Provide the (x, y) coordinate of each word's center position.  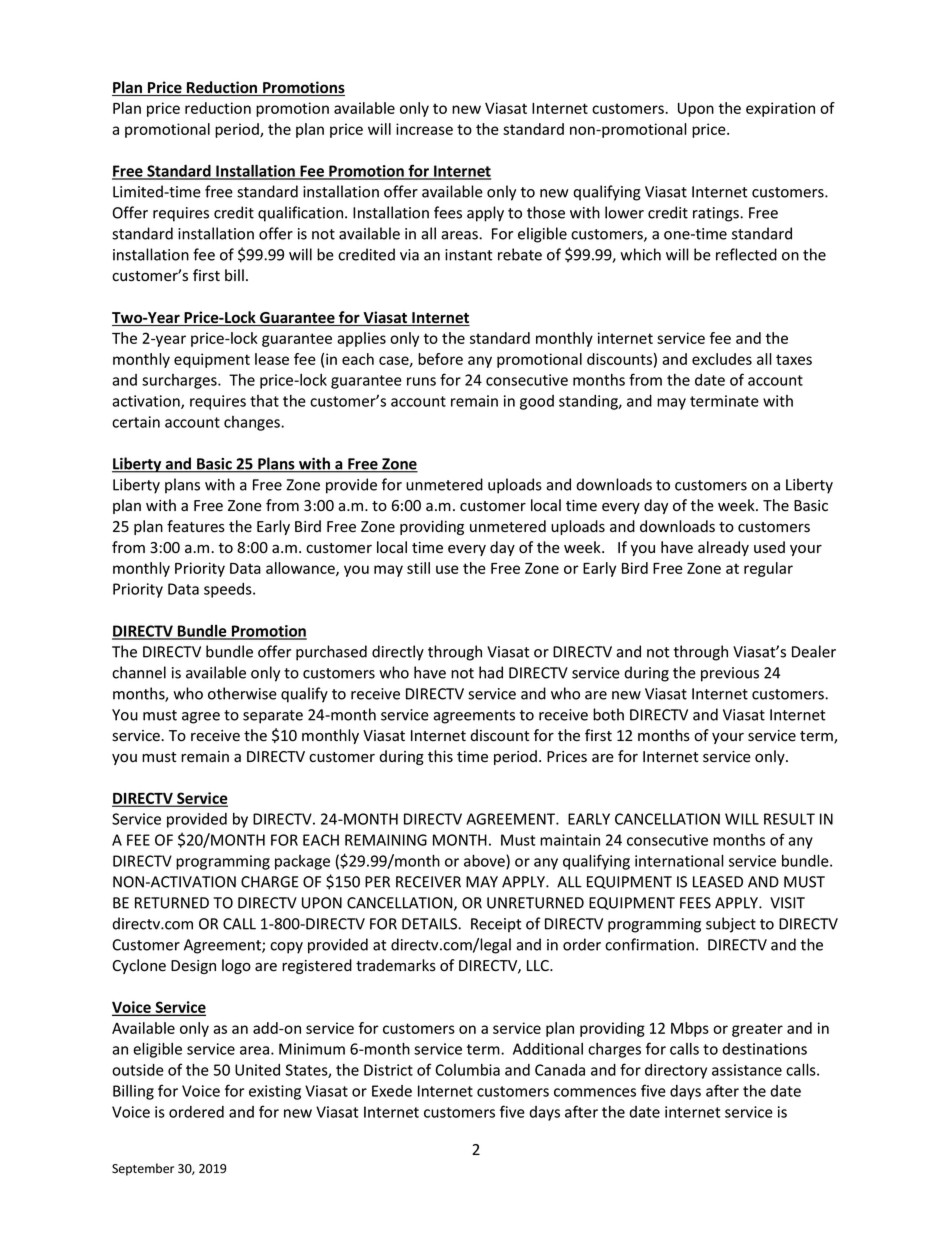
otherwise (242, 693)
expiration (780, 109)
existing (275, 1092)
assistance (747, 1070)
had (491, 672)
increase (424, 129)
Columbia (467, 1070)
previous (730, 674)
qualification (302, 214)
